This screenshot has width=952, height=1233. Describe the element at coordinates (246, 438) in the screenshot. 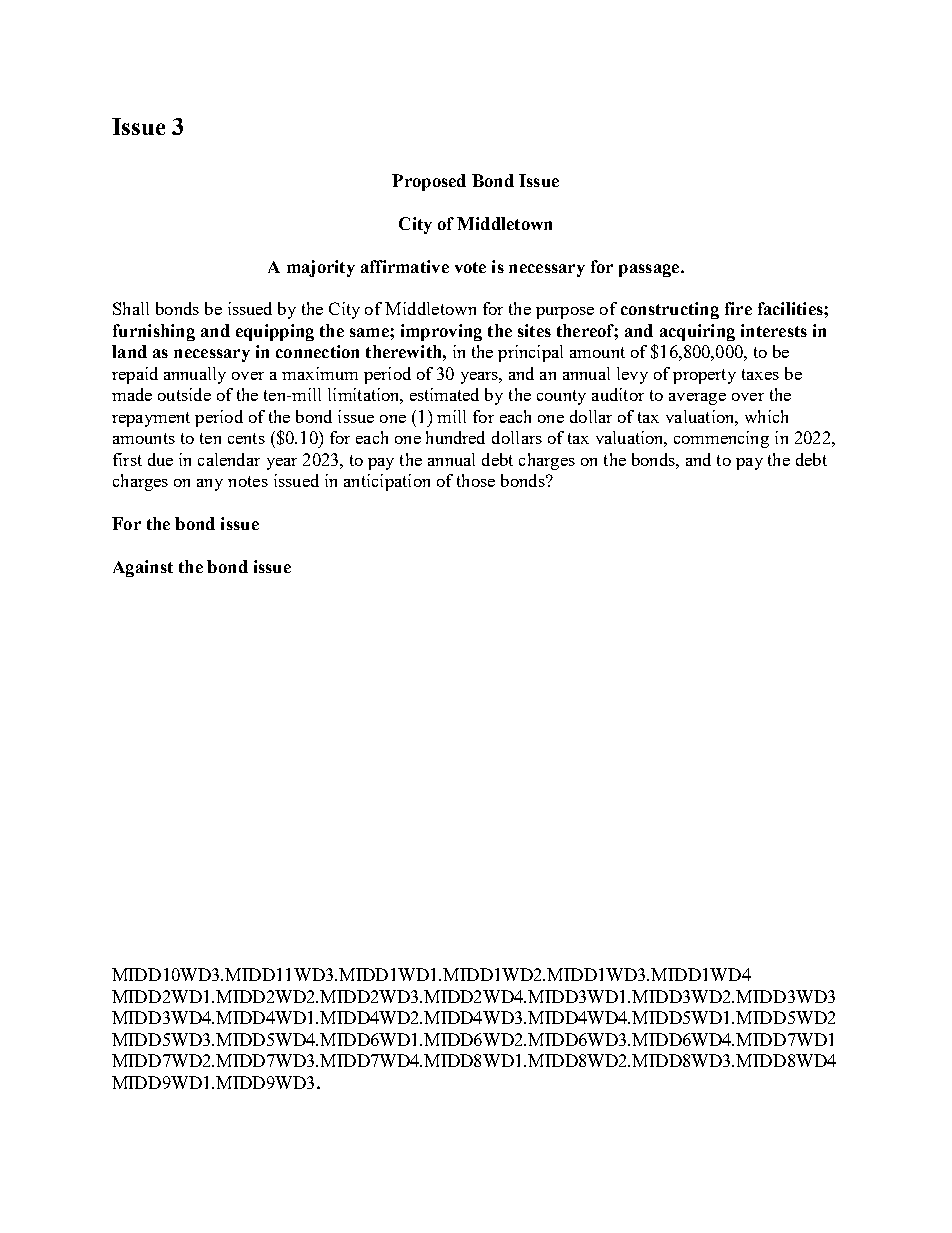

I see `cents` at that location.
